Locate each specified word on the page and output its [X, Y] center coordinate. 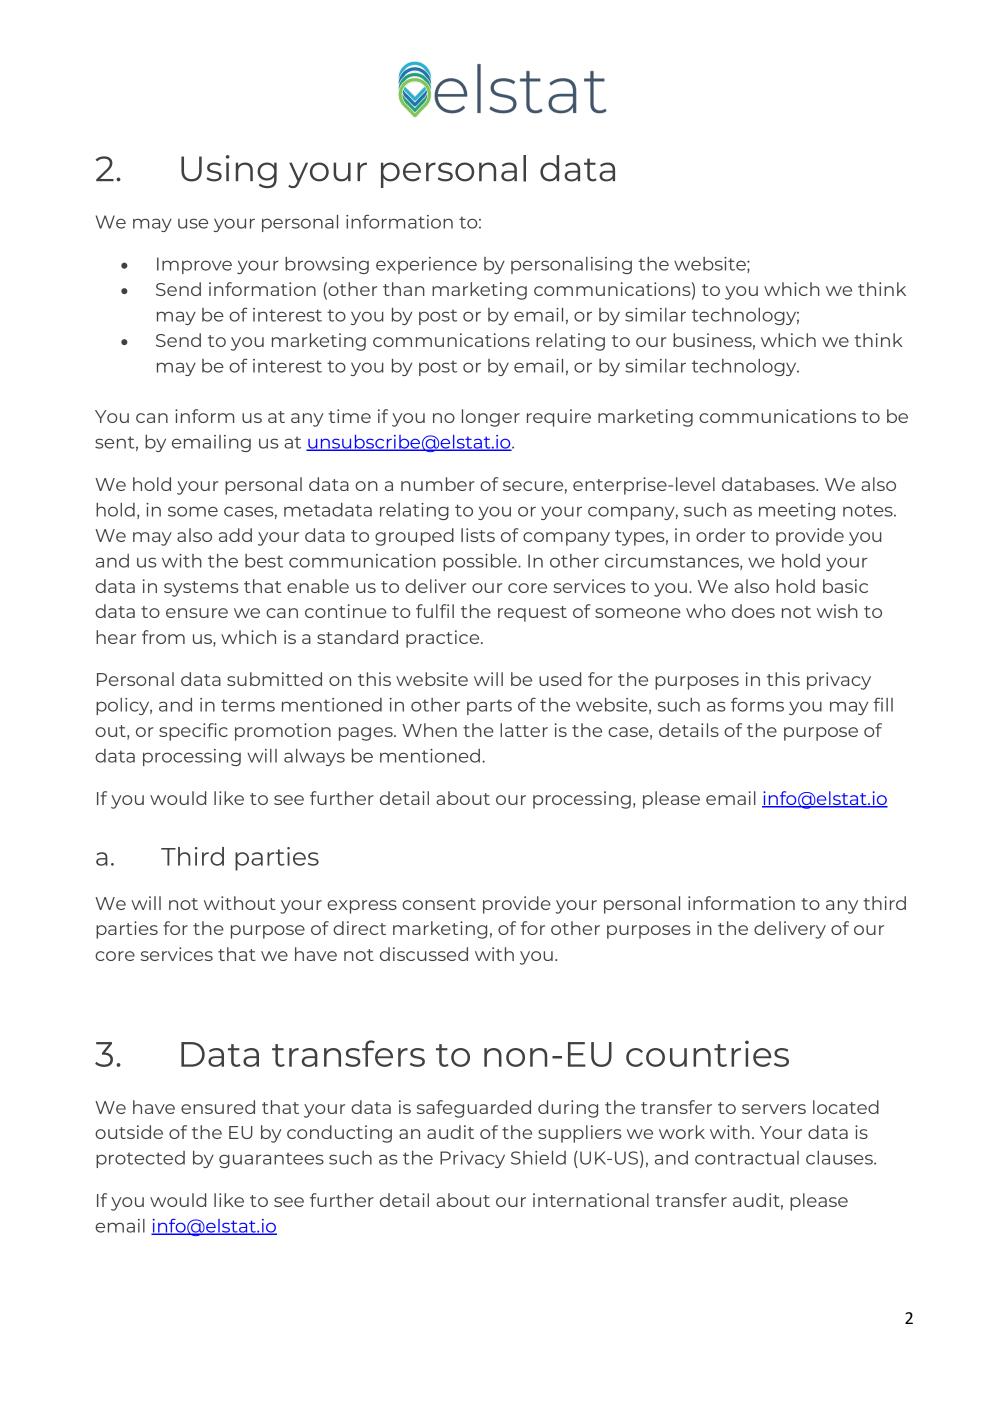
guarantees [271, 1160]
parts [489, 707]
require [559, 418]
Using [229, 171]
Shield [538, 1158]
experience [426, 265]
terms [248, 705]
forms [757, 704]
